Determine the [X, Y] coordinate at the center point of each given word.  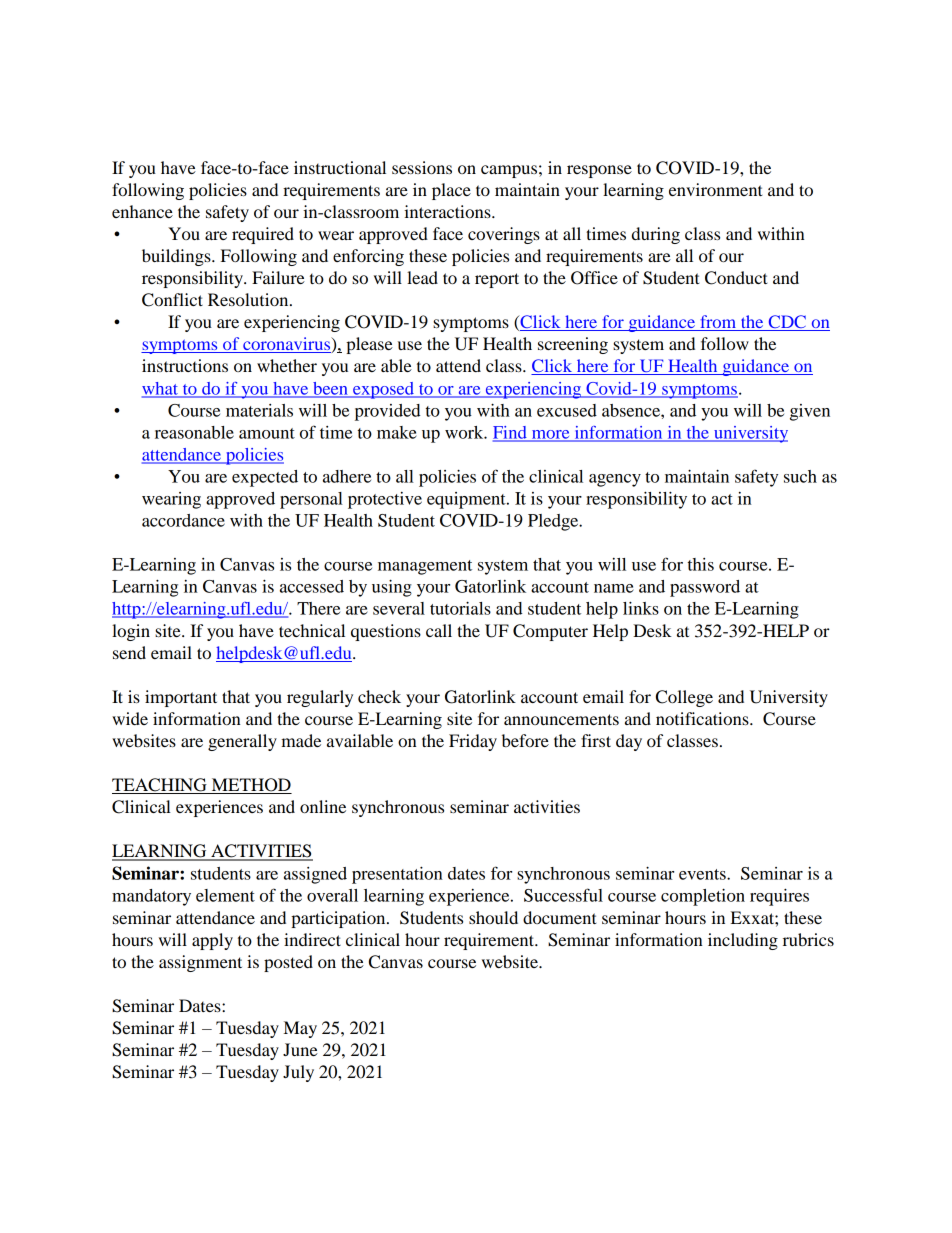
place [451, 191]
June [300, 1049]
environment [716, 189]
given [810, 412]
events [703, 874]
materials [259, 410]
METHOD [250, 786]
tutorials [460, 608]
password [705, 588]
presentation [397, 875]
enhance [142, 211]
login [131, 632]
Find [511, 433]
